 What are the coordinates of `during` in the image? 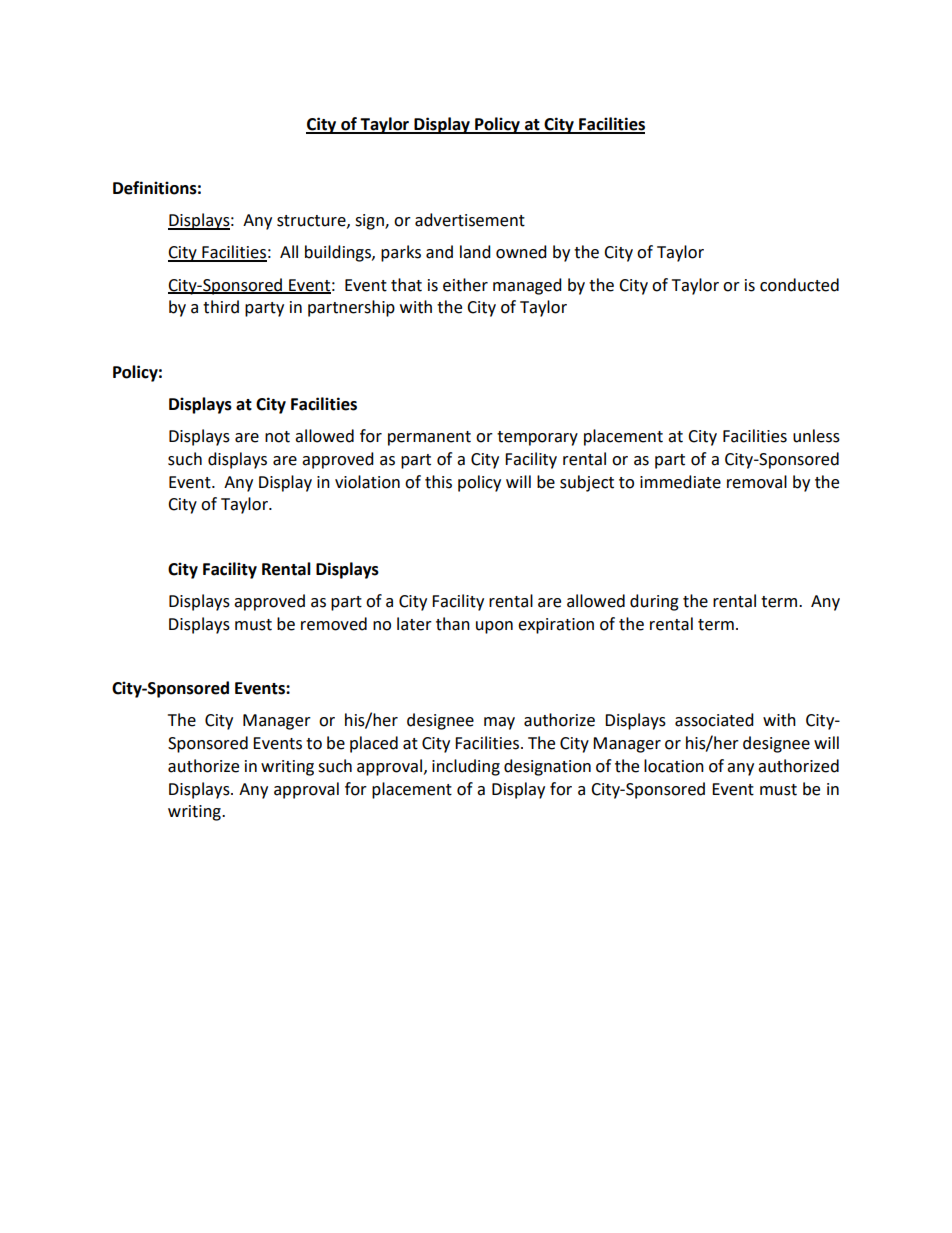 It's located at (654, 602).
